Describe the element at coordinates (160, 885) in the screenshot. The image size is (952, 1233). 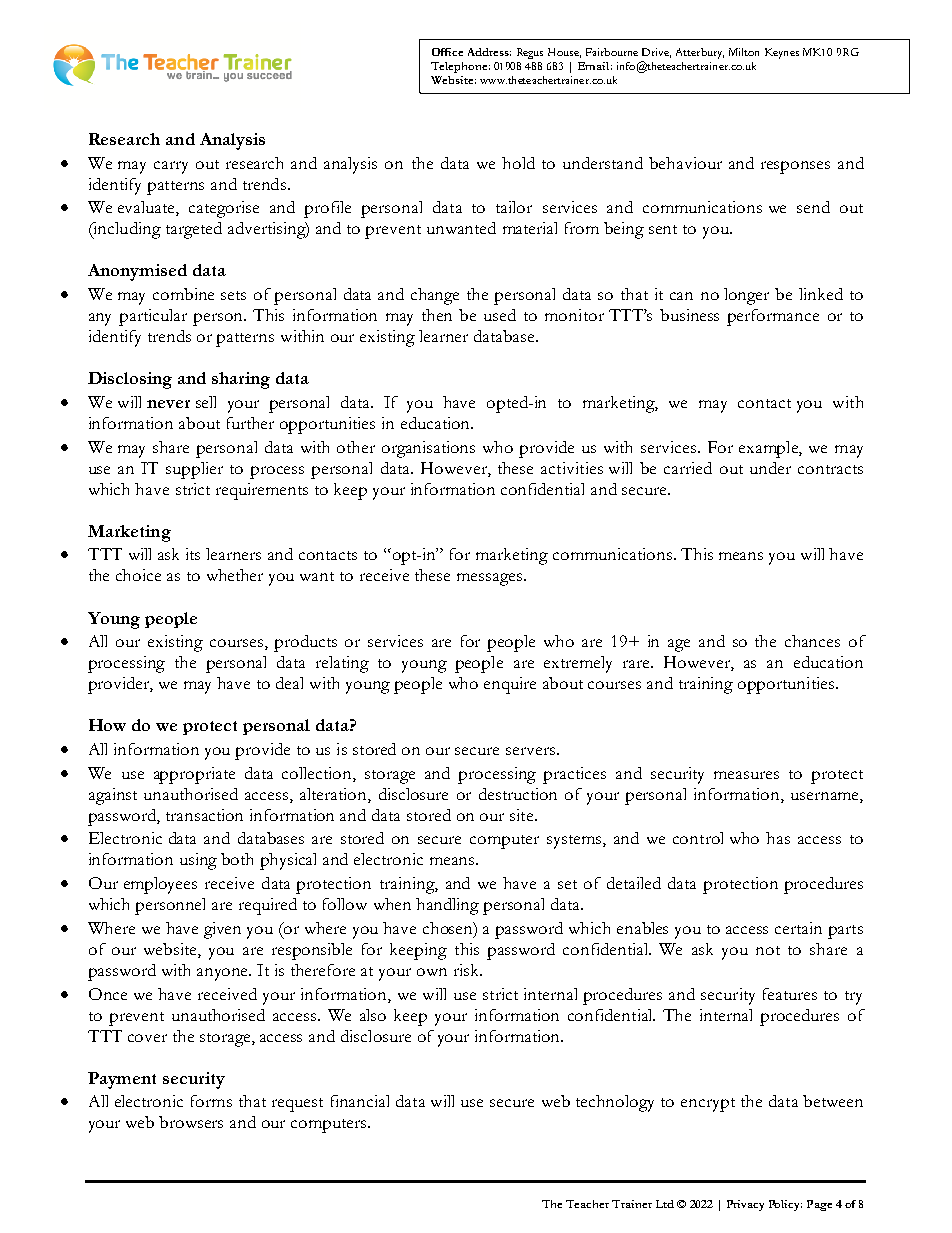
I see `employees` at that location.
